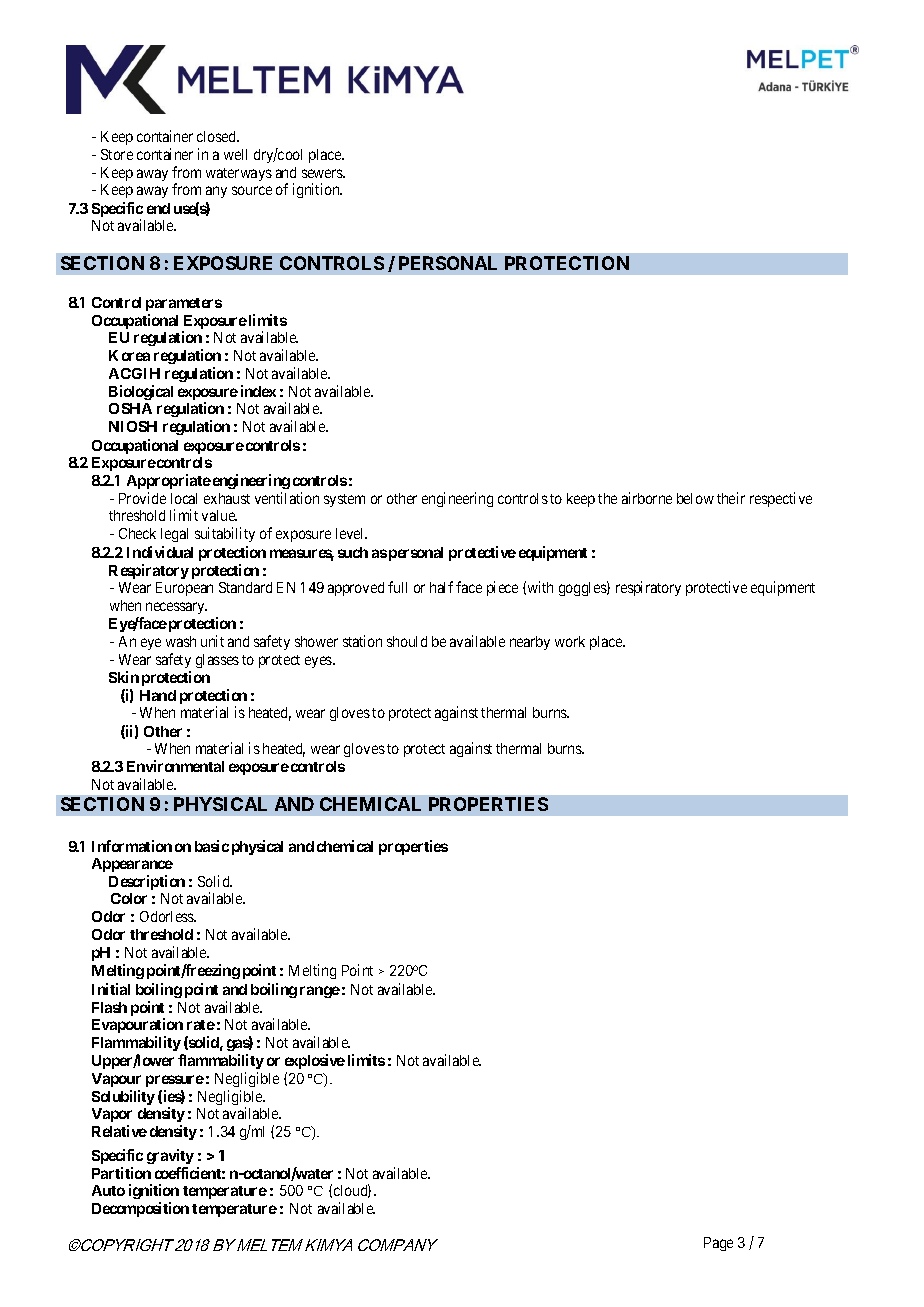 The width and height of the document is (924, 1307). Describe the element at coordinates (140, 1209) in the document. I see `Decomposition` at that location.
